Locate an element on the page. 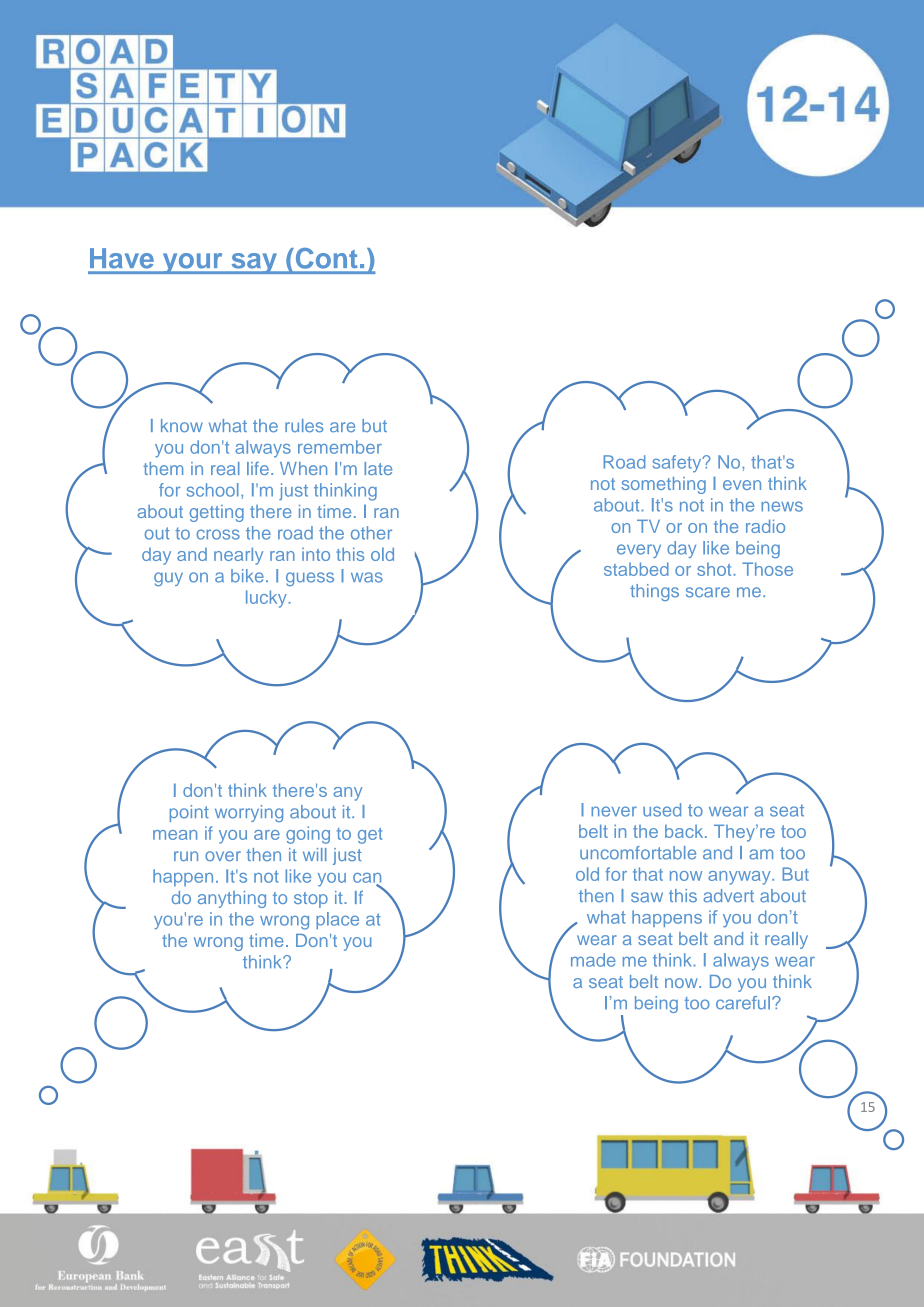  anything is located at coordinates (232, 899).
